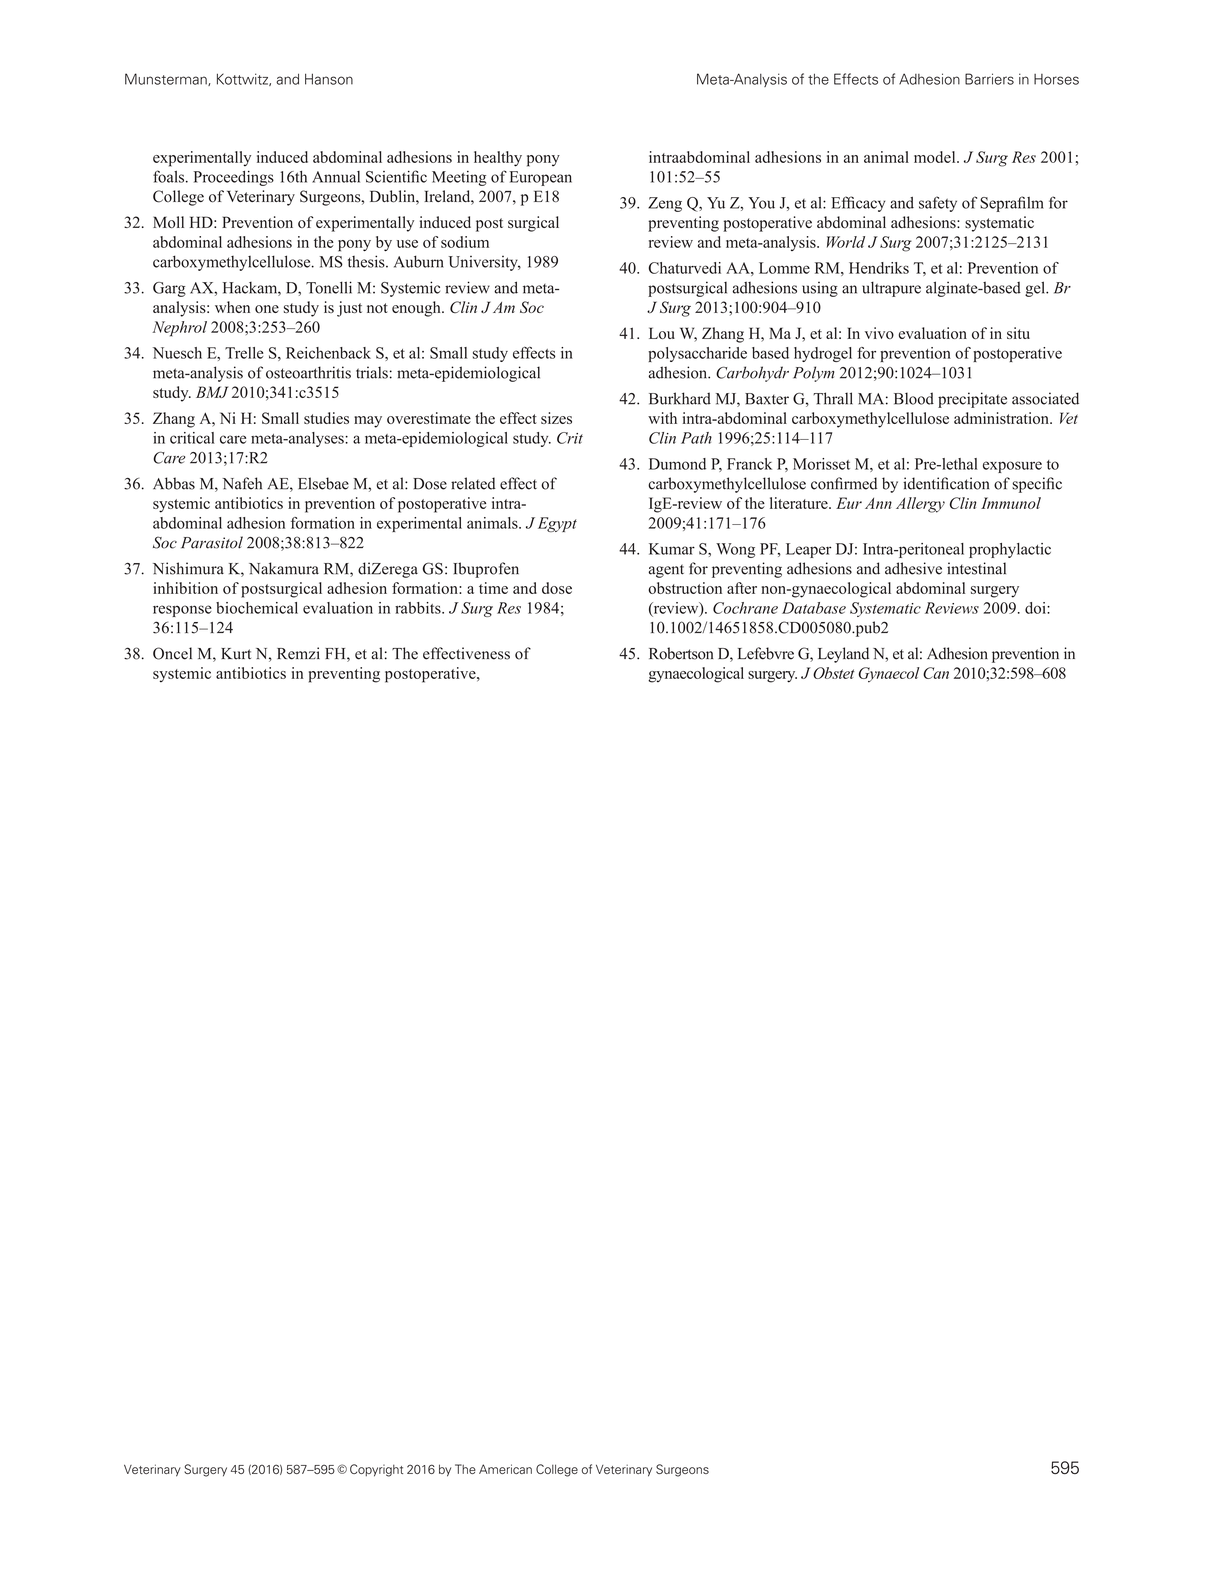 The width and height of the document is (1206, 1574). Describe the element at coordinates (505, 1469) in the document. I see `American` at that location.
